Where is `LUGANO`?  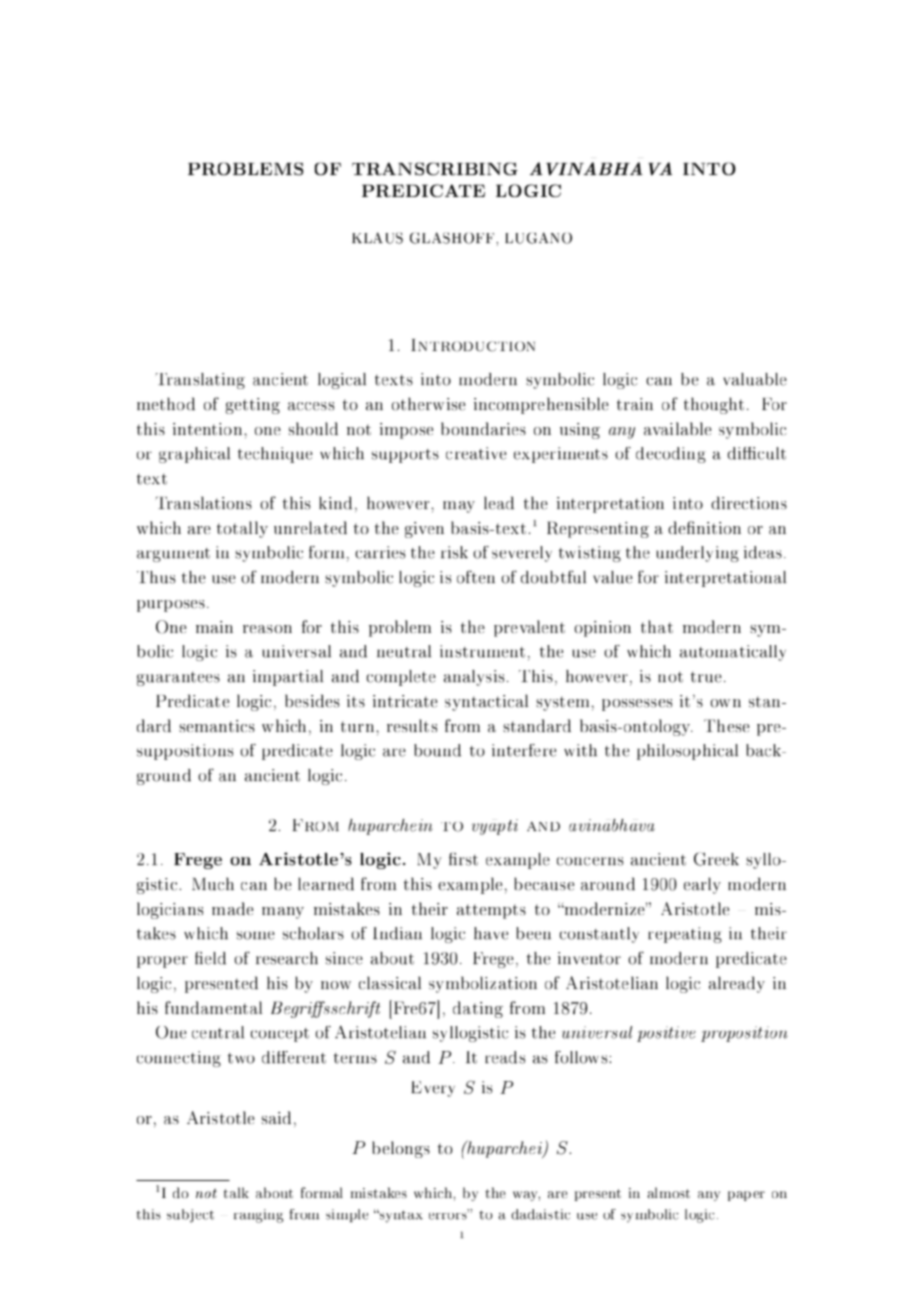 LUGANO is located at coordinates (538, 238).
